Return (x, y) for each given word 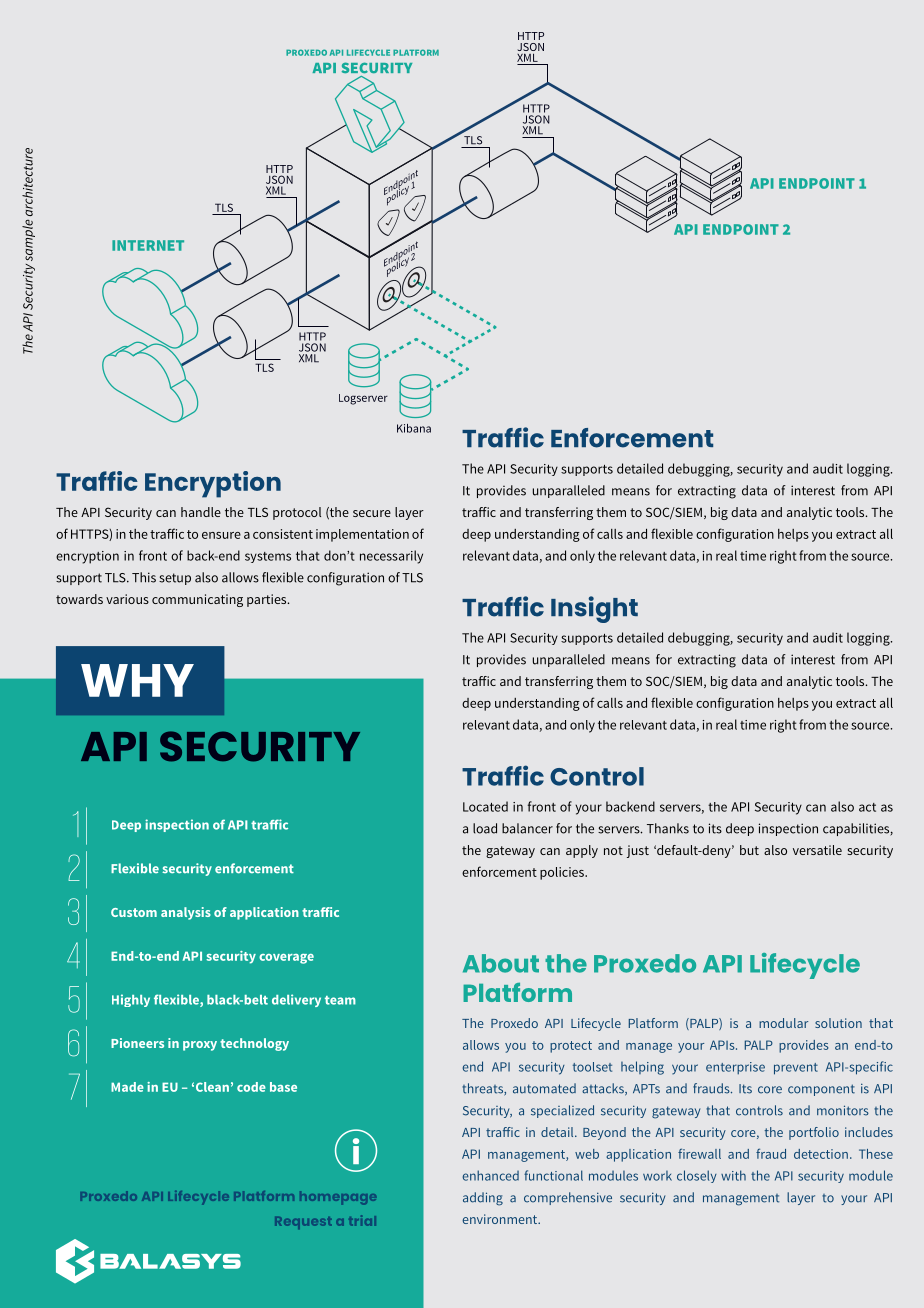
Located (485, 806)
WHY (137, 680)
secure (372, 513)
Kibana (414, 428)
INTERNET (148, 245)
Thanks (668, 828)
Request (303, 1223)
